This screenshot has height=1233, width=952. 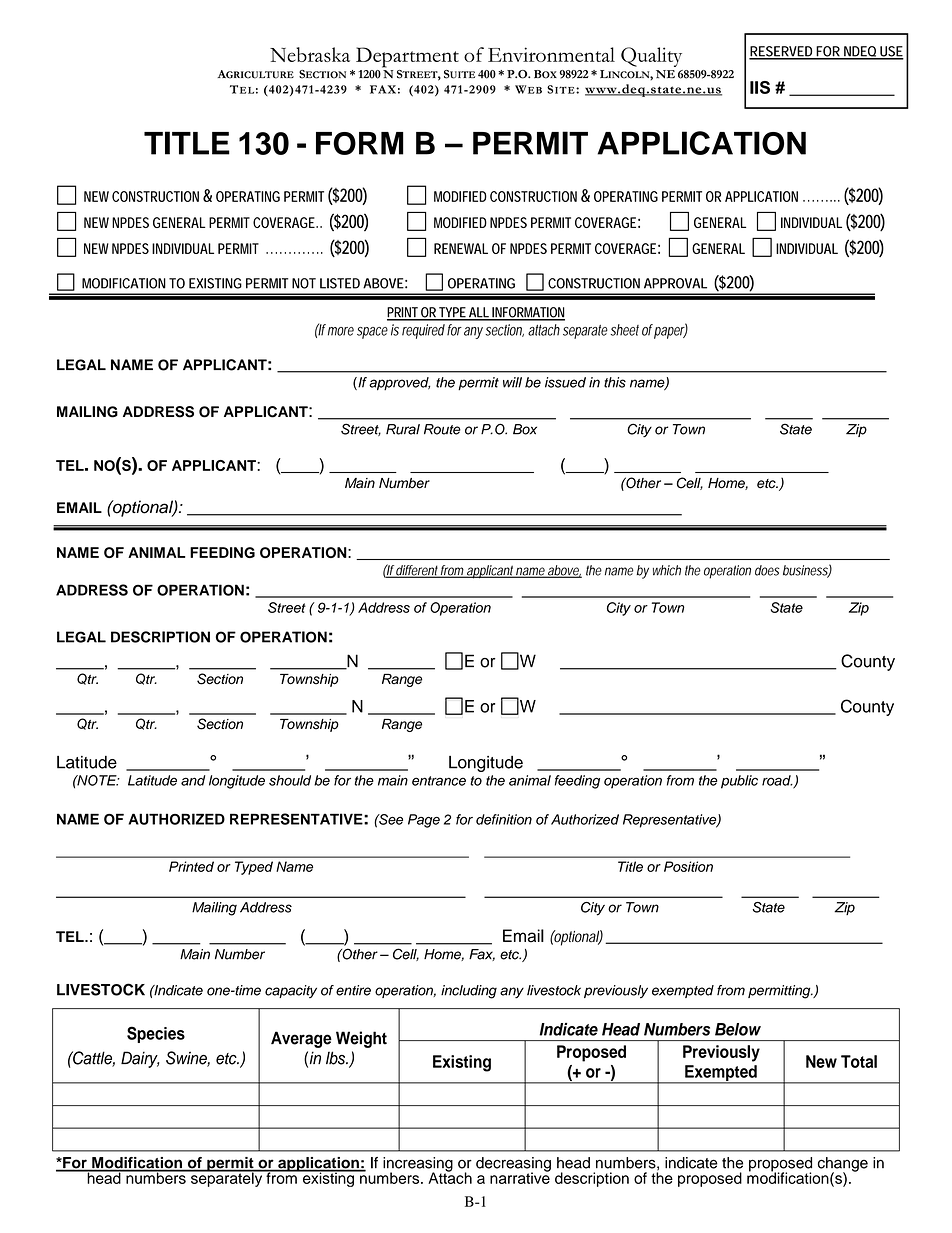 What do you see at coordinates (551, 54) in the screenshot?
I see `Environmental` at bounding box center [551, 54].
